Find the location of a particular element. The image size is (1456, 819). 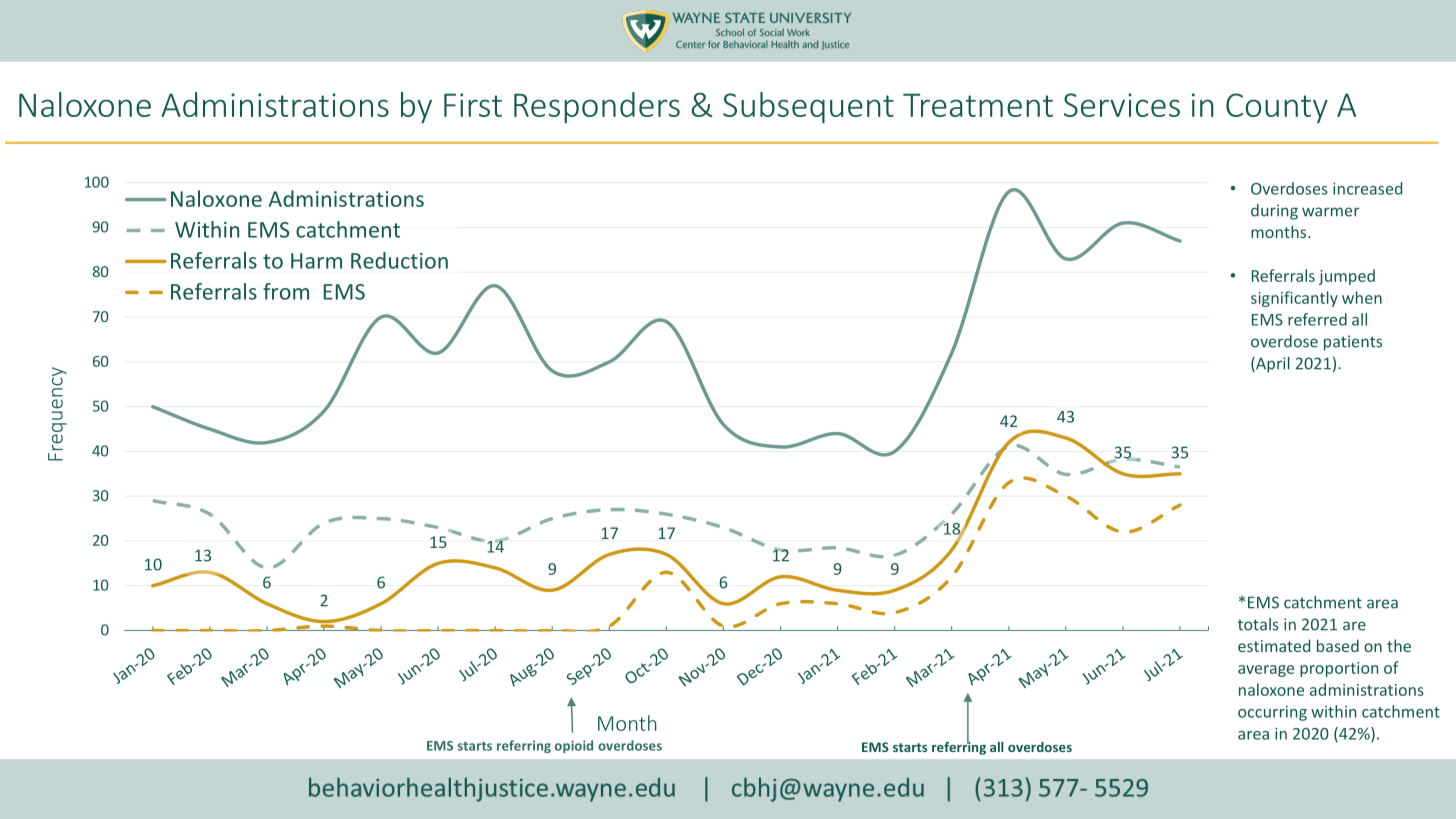

referred is located at coordinates (1317, 319).
